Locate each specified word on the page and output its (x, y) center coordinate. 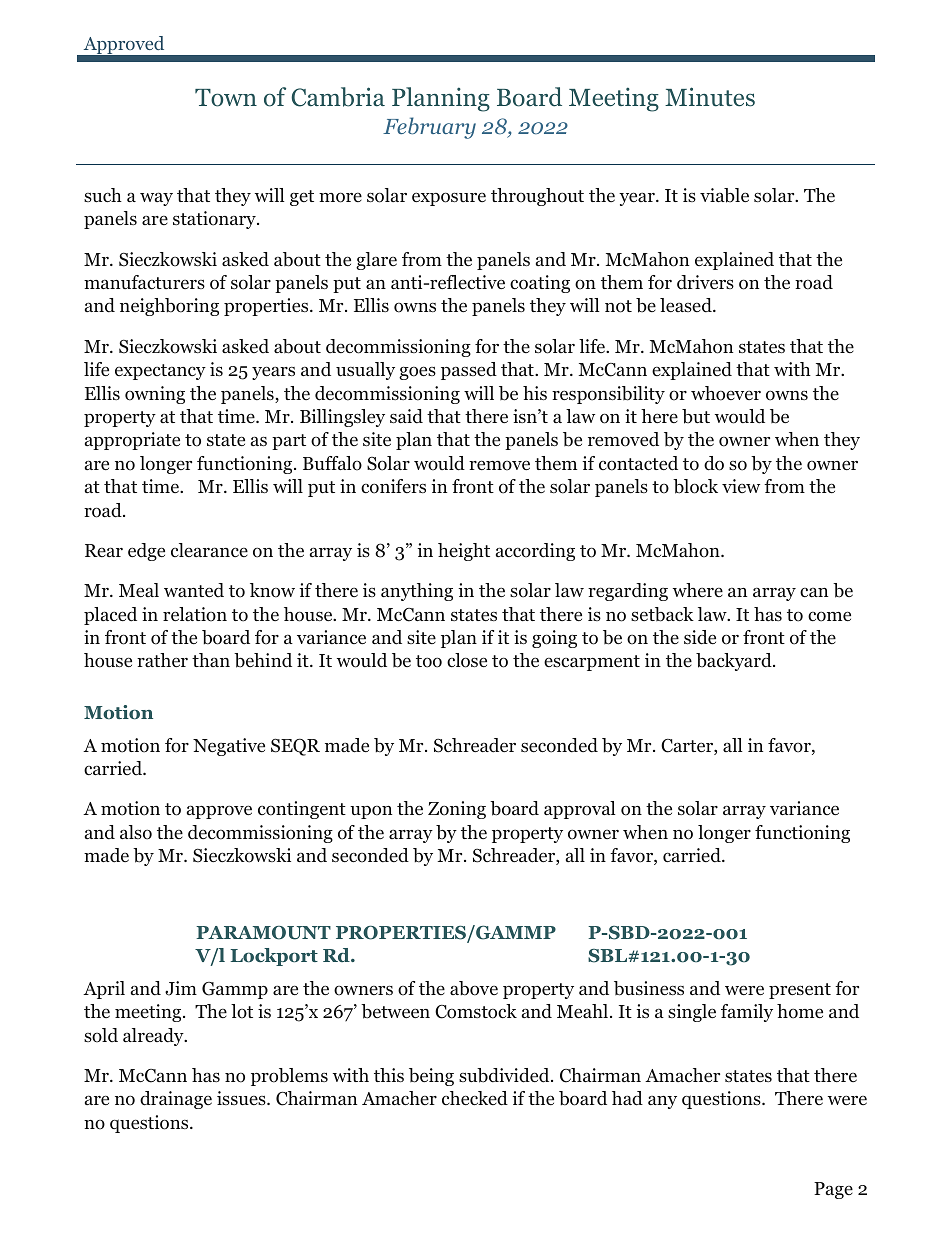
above (474, 988)
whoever (726, 393)
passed (469, 371)
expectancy (160, 372)
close (467, 660)
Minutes (710, 97)
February (429, 128)
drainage (176, 1100)
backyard (735, 662)
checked (475, 1098)
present (800, 991)
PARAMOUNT (263, 933)
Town (226, 98)
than (211, 660)
